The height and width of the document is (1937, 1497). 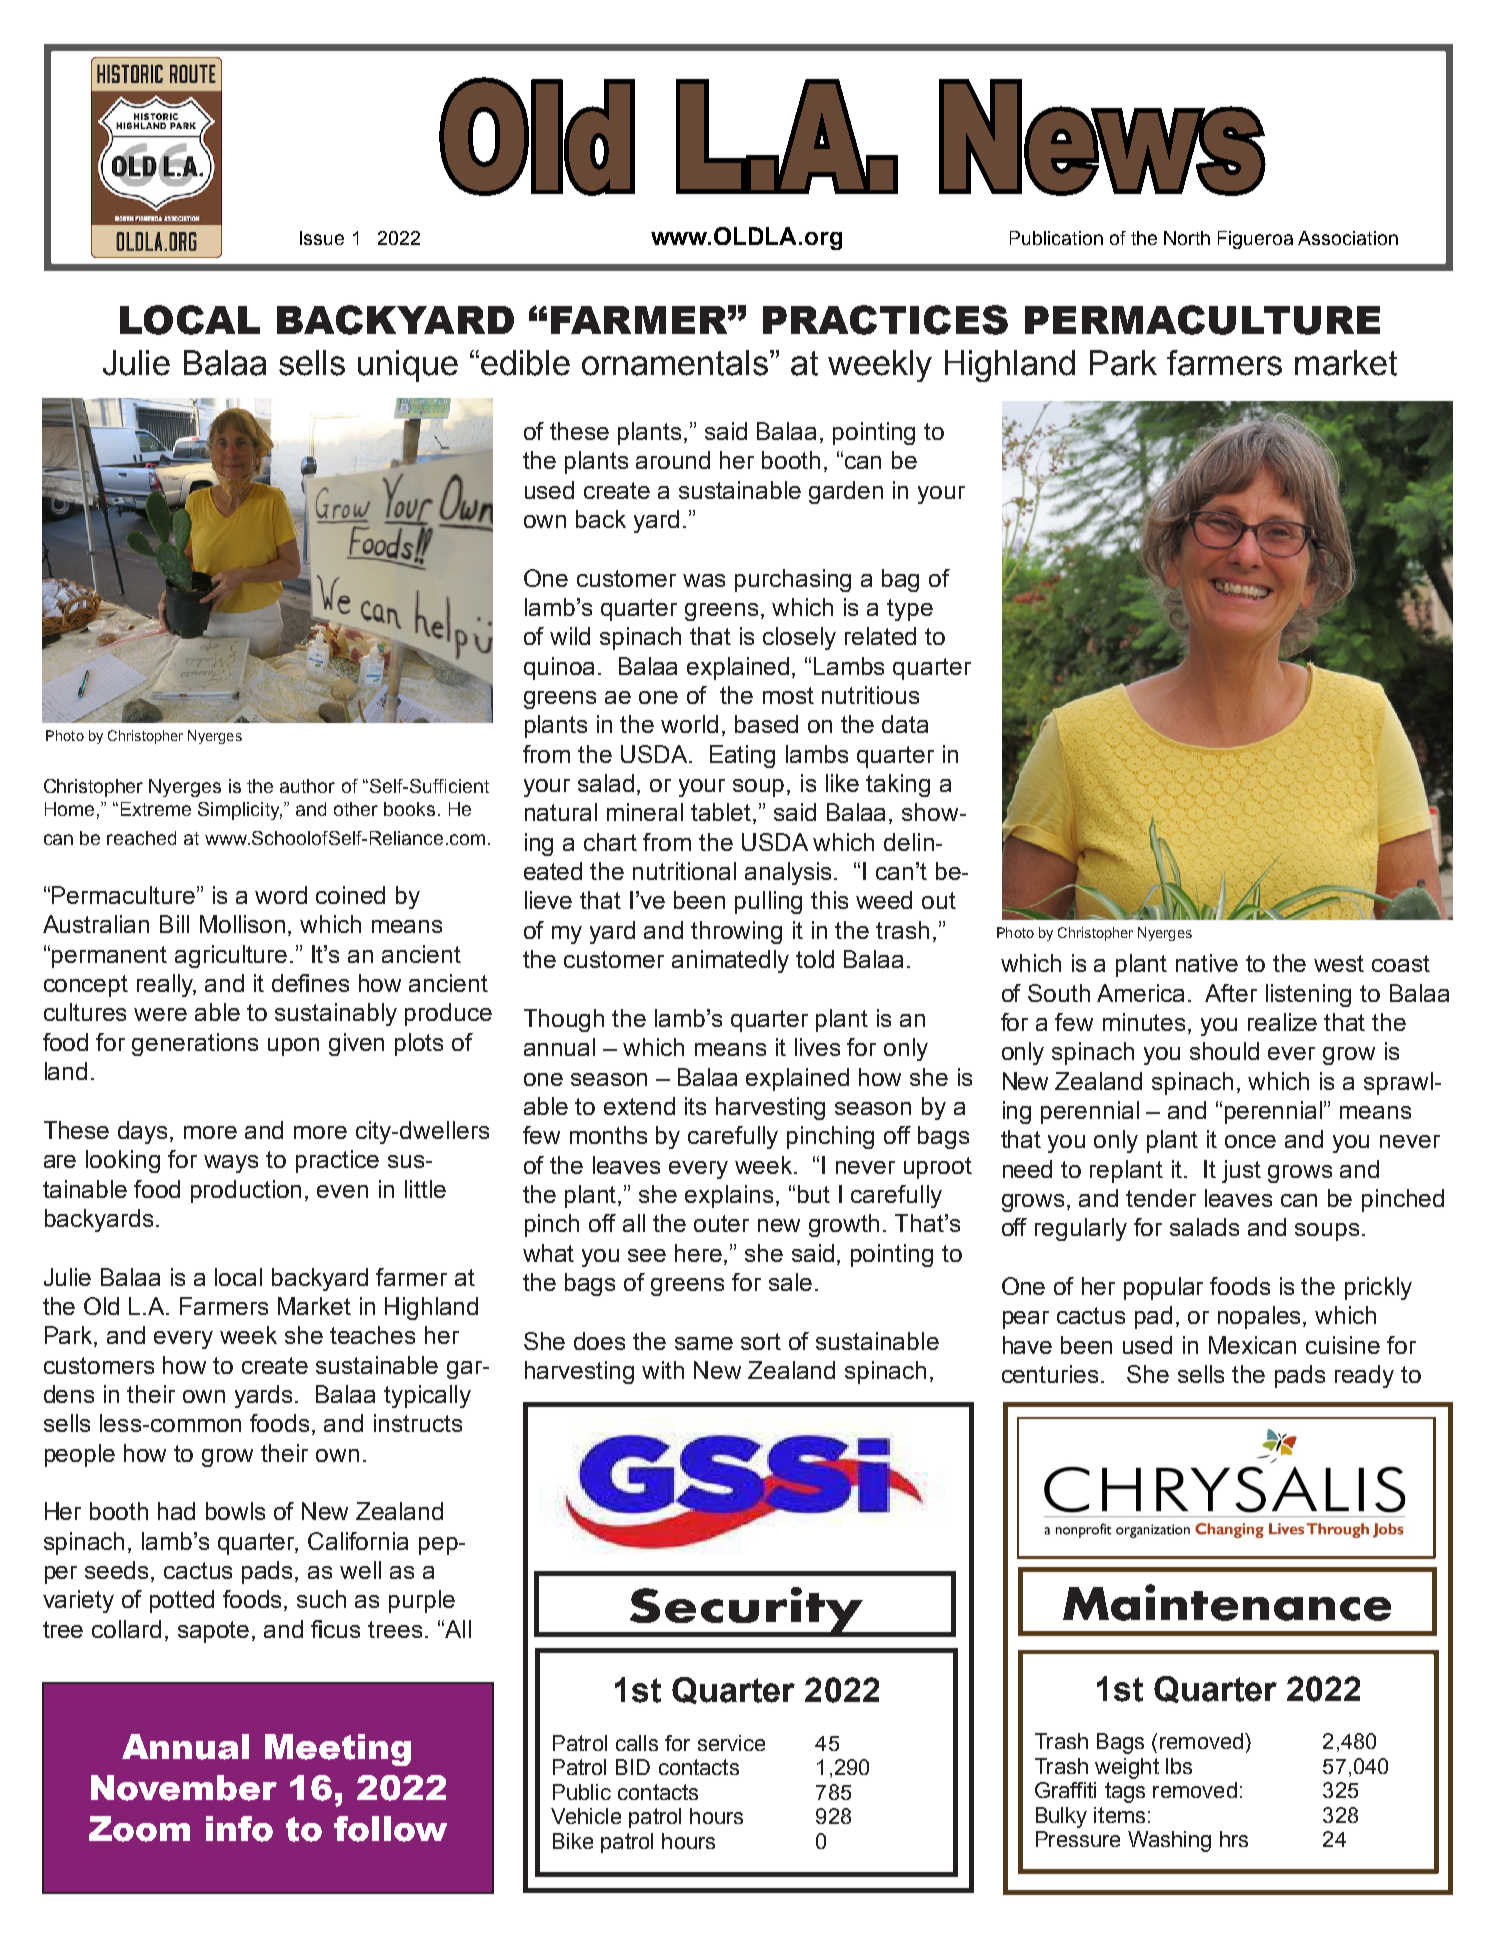 I want to click on should, so click(x=1224, y=1051).
